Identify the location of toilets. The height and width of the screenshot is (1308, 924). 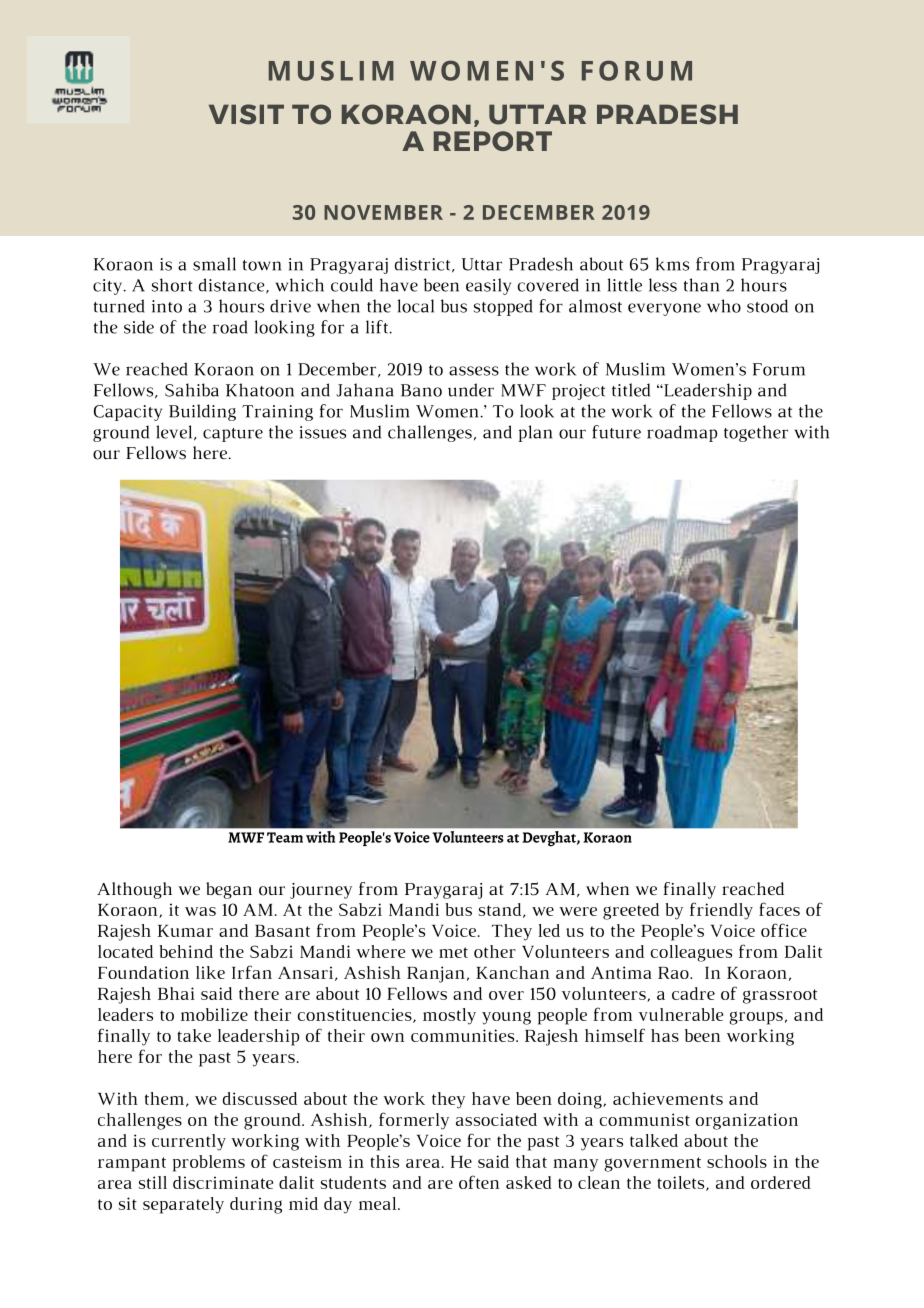
(682, 1183).
